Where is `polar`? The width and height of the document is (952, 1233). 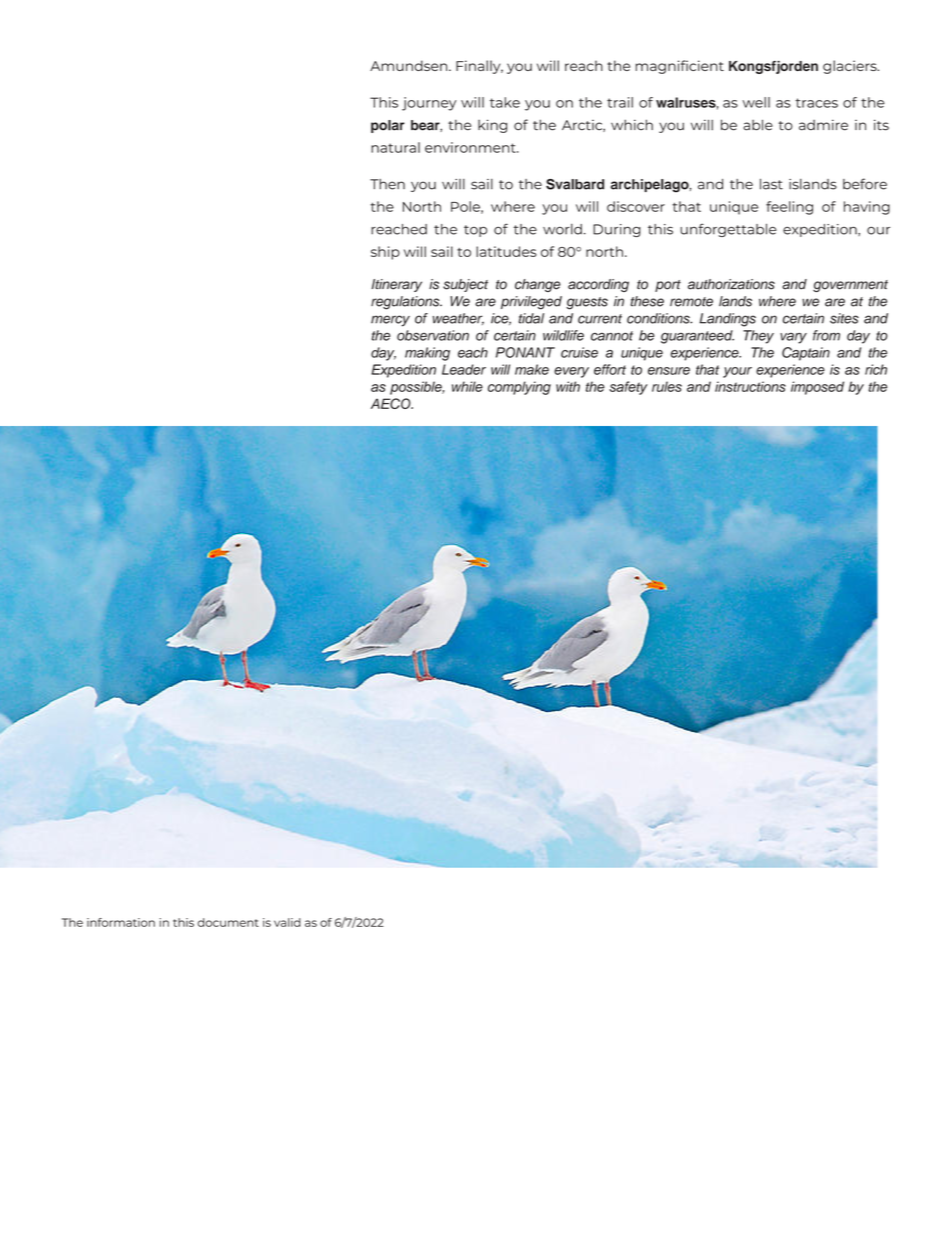
polar is located at coordinates (388, 126).
